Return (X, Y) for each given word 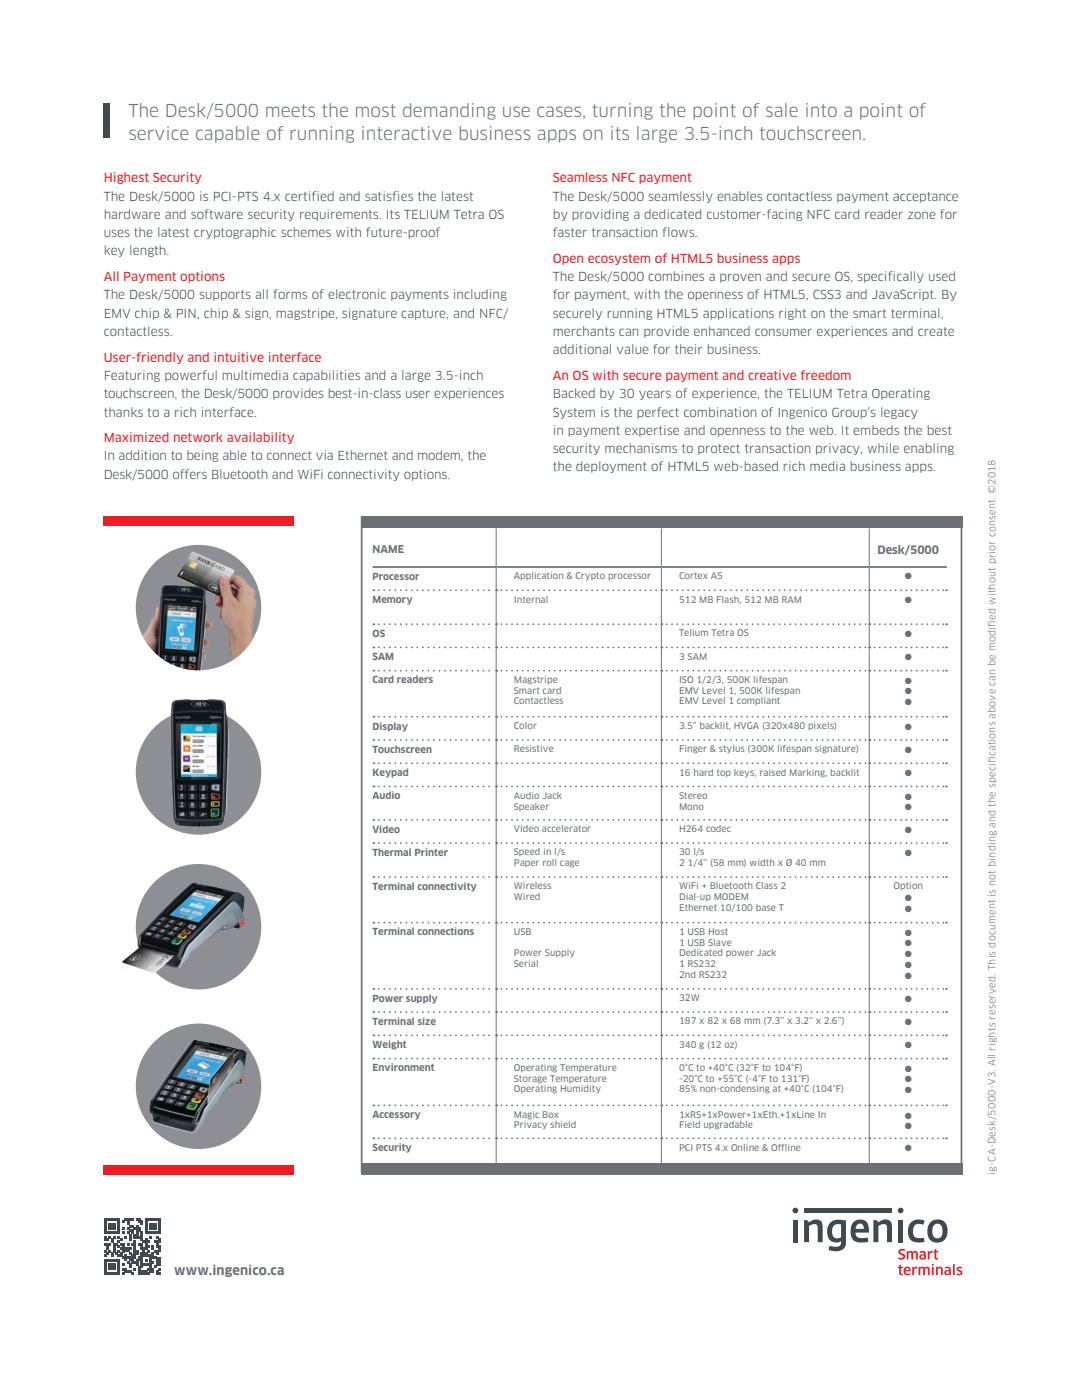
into (821, 110)
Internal (531, 599)
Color (525, 725)
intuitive (239, 357)
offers (190, 474)
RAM (791, 599)
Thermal (391, 852)
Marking (808, 773)
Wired (527, 896)
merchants (584, 331)
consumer (783, 332)
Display (390, 727)
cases (560, 112)
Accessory (396, 1115)
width (762, 862)
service (159, 133)
